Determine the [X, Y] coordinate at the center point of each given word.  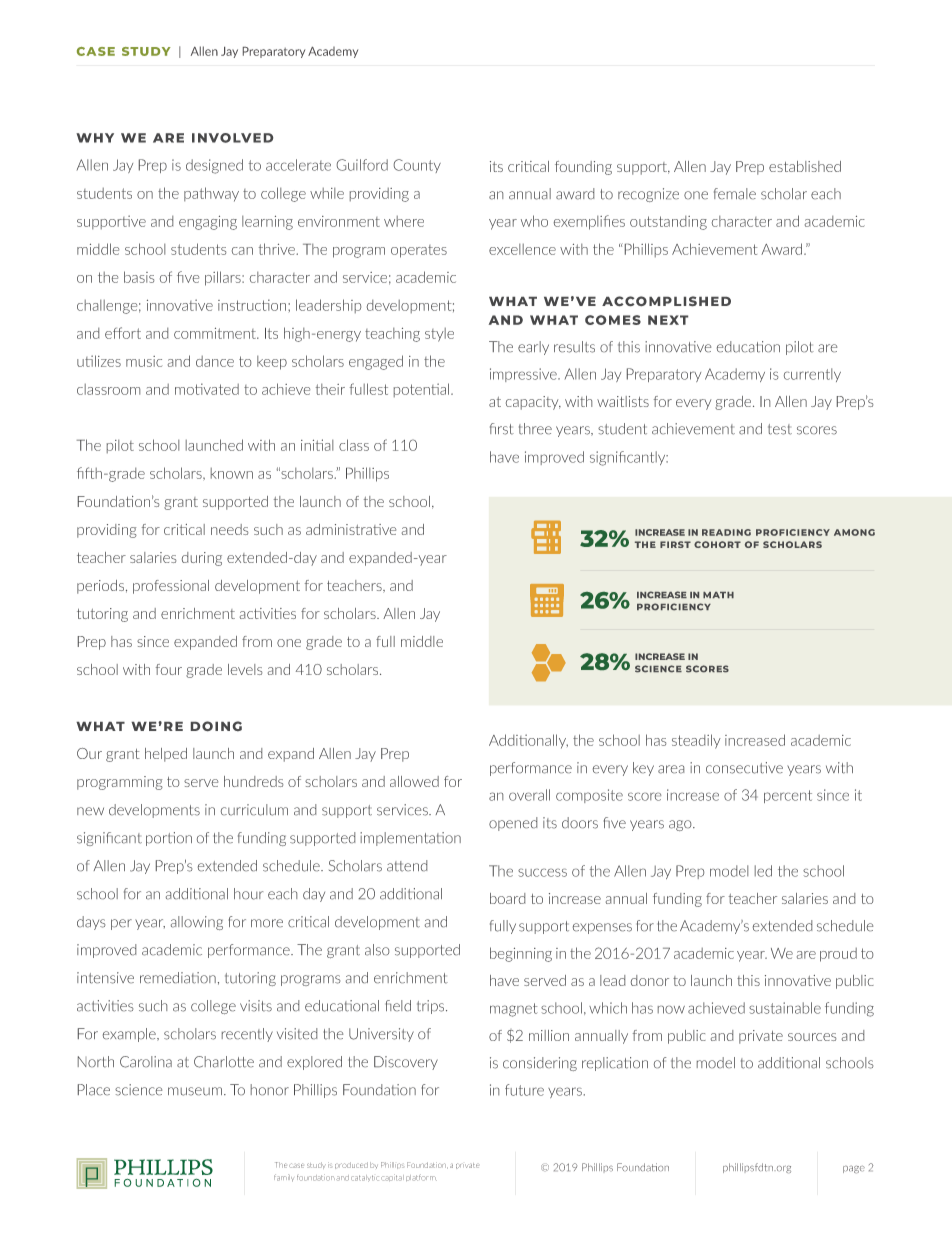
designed [214, 166]
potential [423, 390]
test [780, 429]
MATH [718, 595]
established [805, 166]
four [169, 669]
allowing [197, 923]
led [763, 871]
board [507, 898]
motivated [207, 389]
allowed [414, 781]
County [417, 166]
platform [421, 1177]
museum [196, 1091]
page [854, 1169]
